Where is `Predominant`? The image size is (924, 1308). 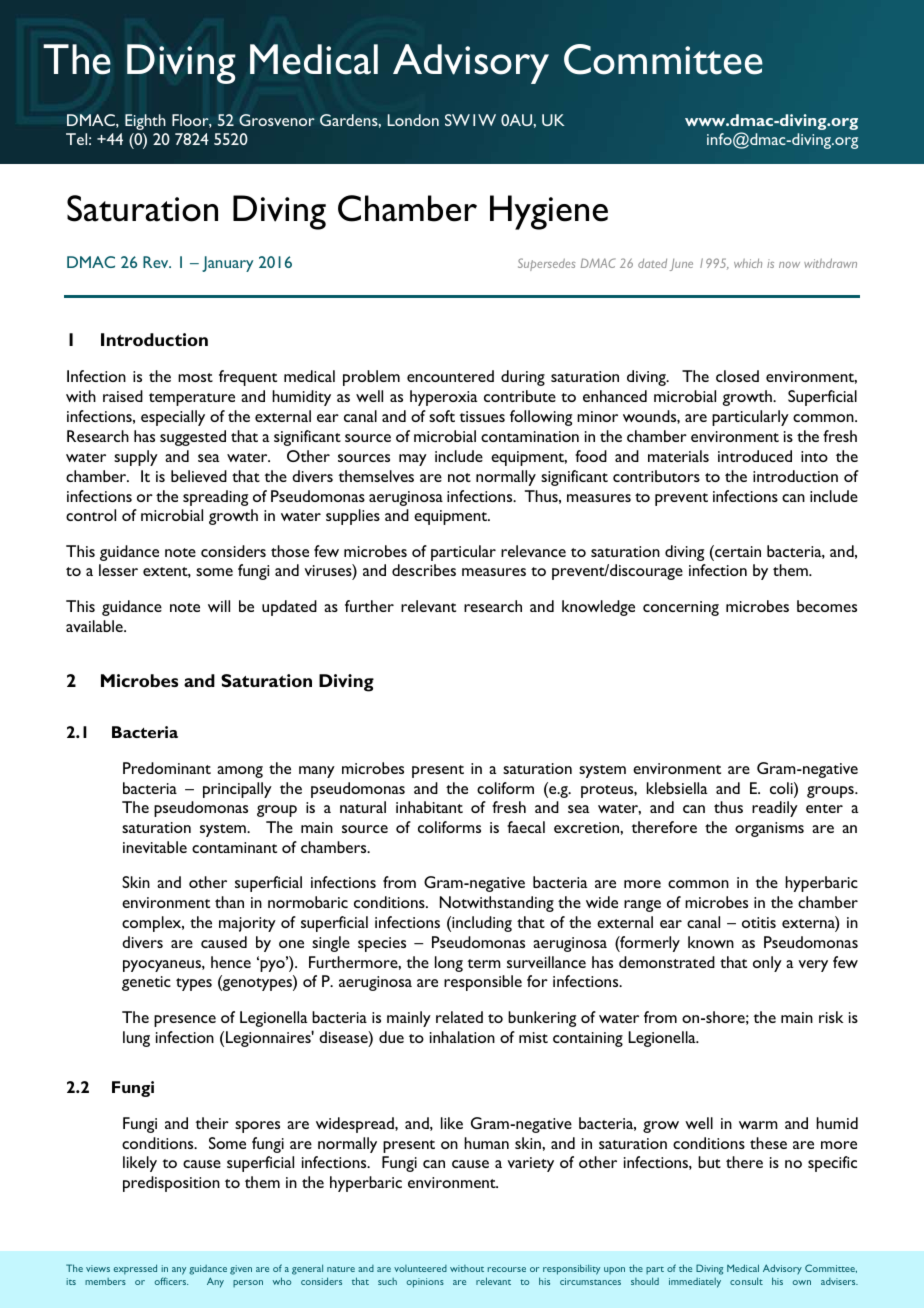
Predominant is located at coordinates (167, 768).
